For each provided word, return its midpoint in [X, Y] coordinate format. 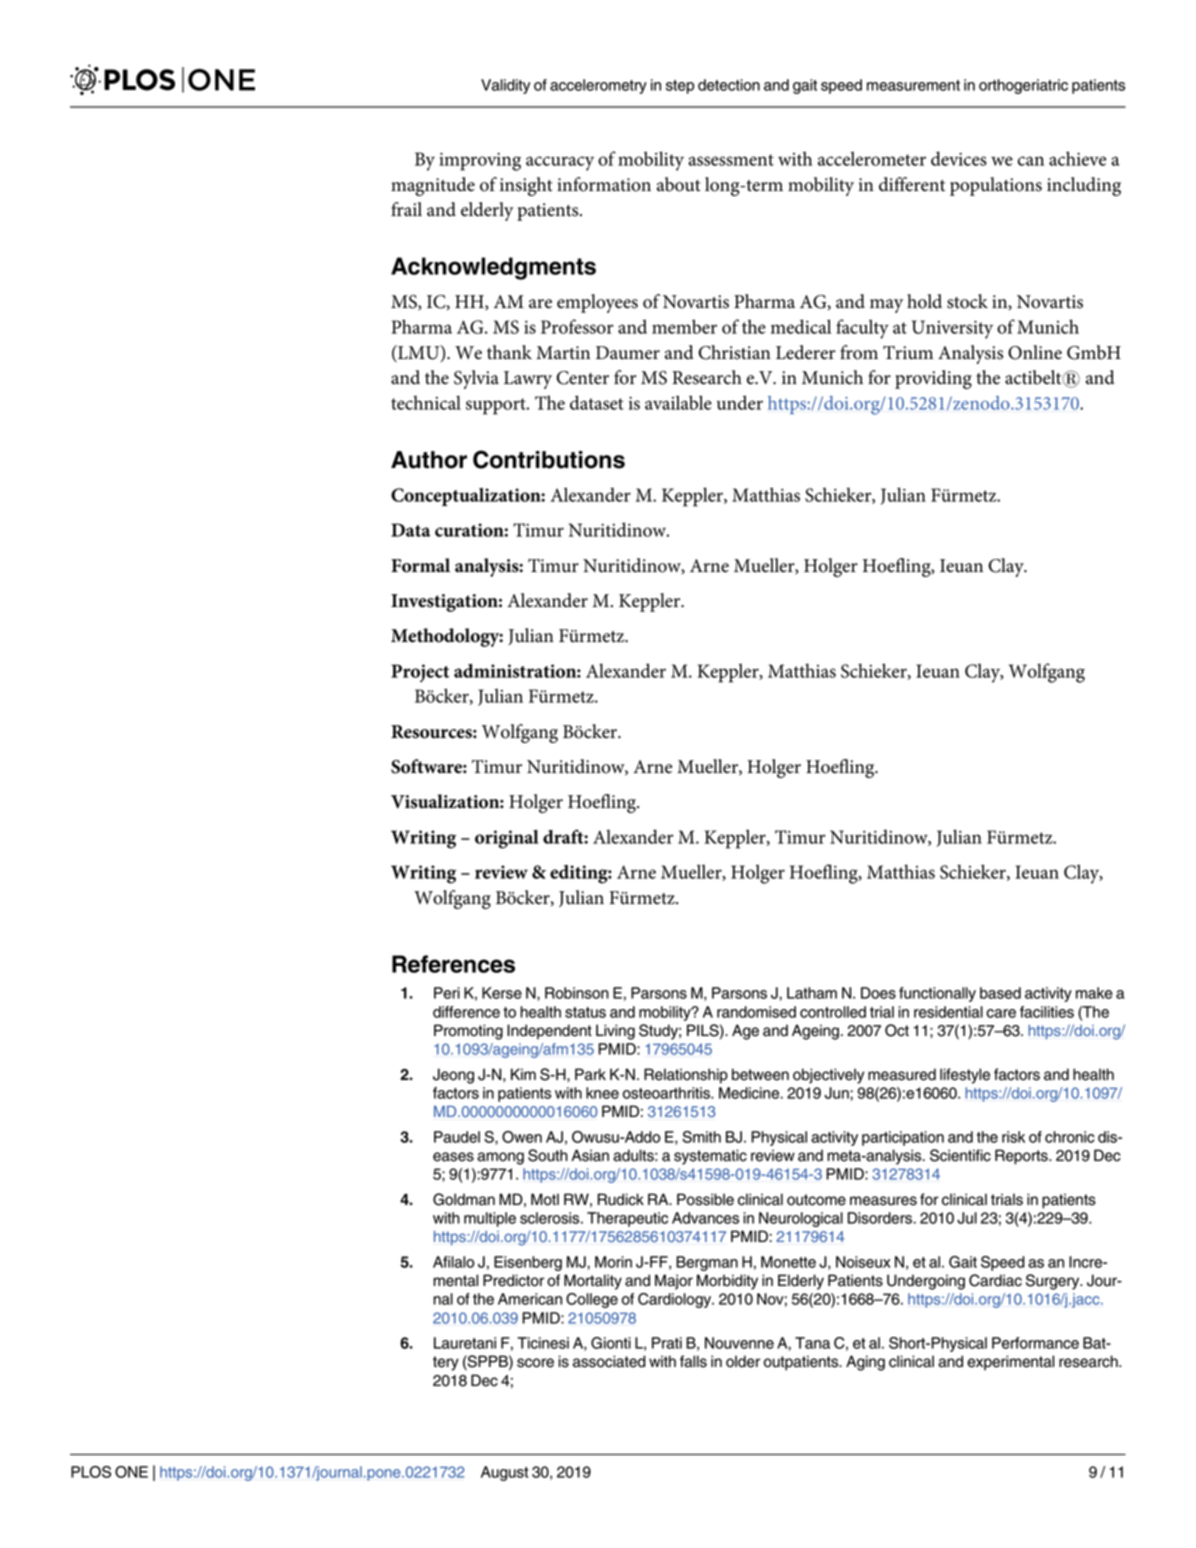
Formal [420, 565]
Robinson [577, 993]
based [1000, 993]
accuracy [560, 163]
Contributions [549, 459]
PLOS [91, 1472]
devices [959, 158]
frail [406, 209]
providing [933, 379]
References [453, 964]
